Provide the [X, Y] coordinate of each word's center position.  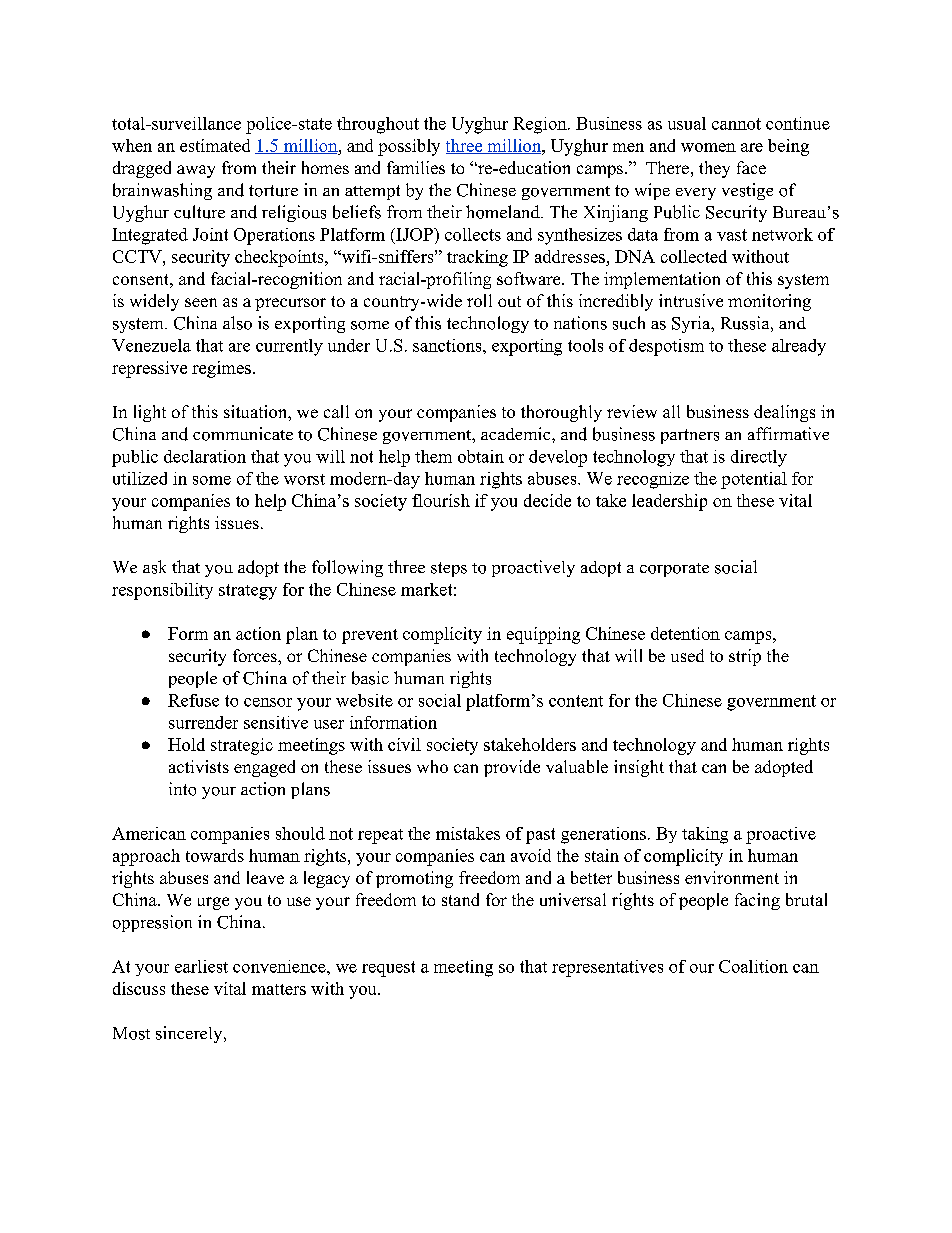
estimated [215, 145]
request [388, 969]
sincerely [190, 1034]
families [416, 167]
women [708, 147]
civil [404, 744]
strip [745, 657]
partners [690, 436]
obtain [481, 456]
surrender [203, 722]
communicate [243, 434]
